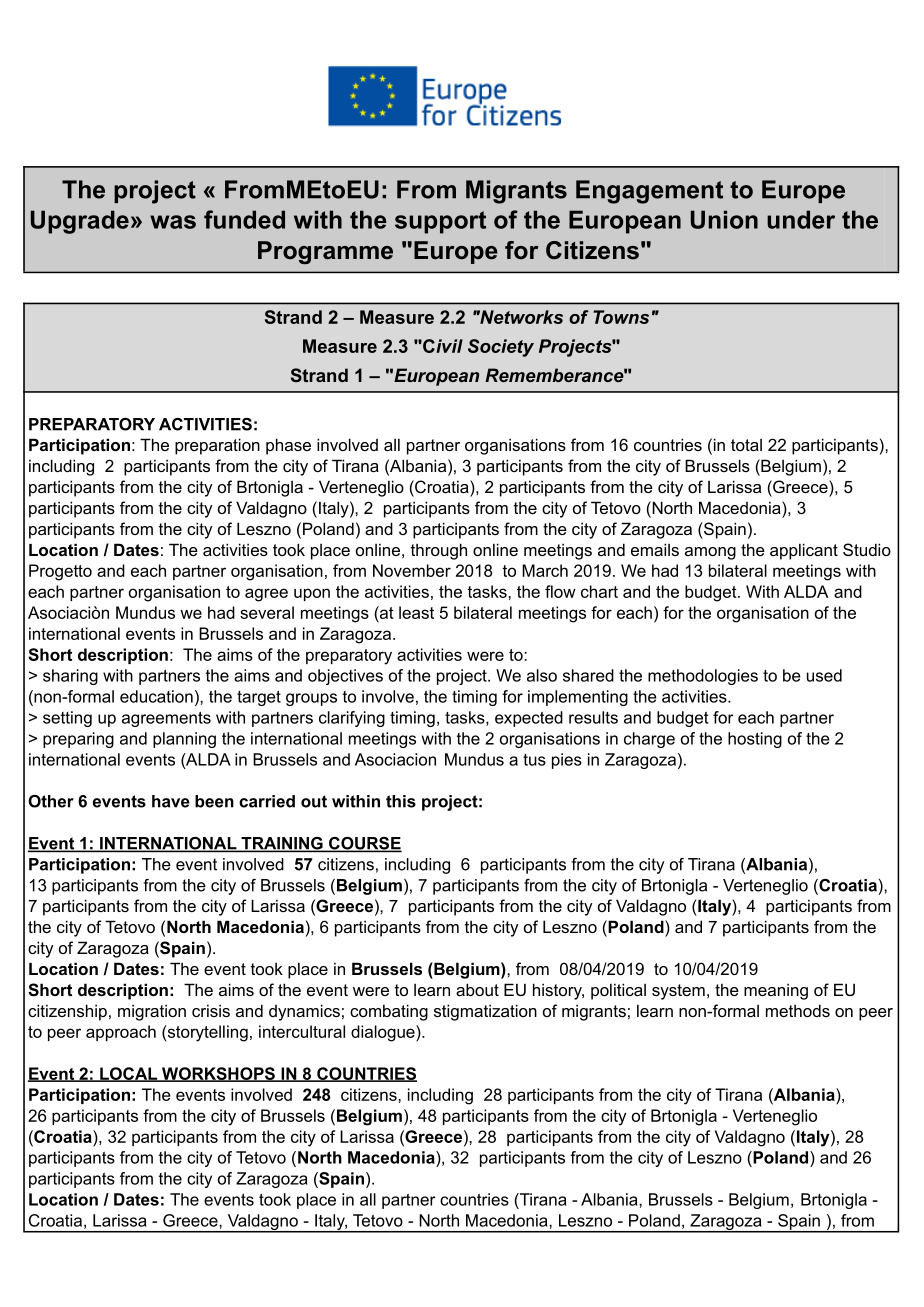 This screenshot has width=924, height=1307. Describe the element at coordinates (801, 219) in the screenshot. I see `under` at that location.
